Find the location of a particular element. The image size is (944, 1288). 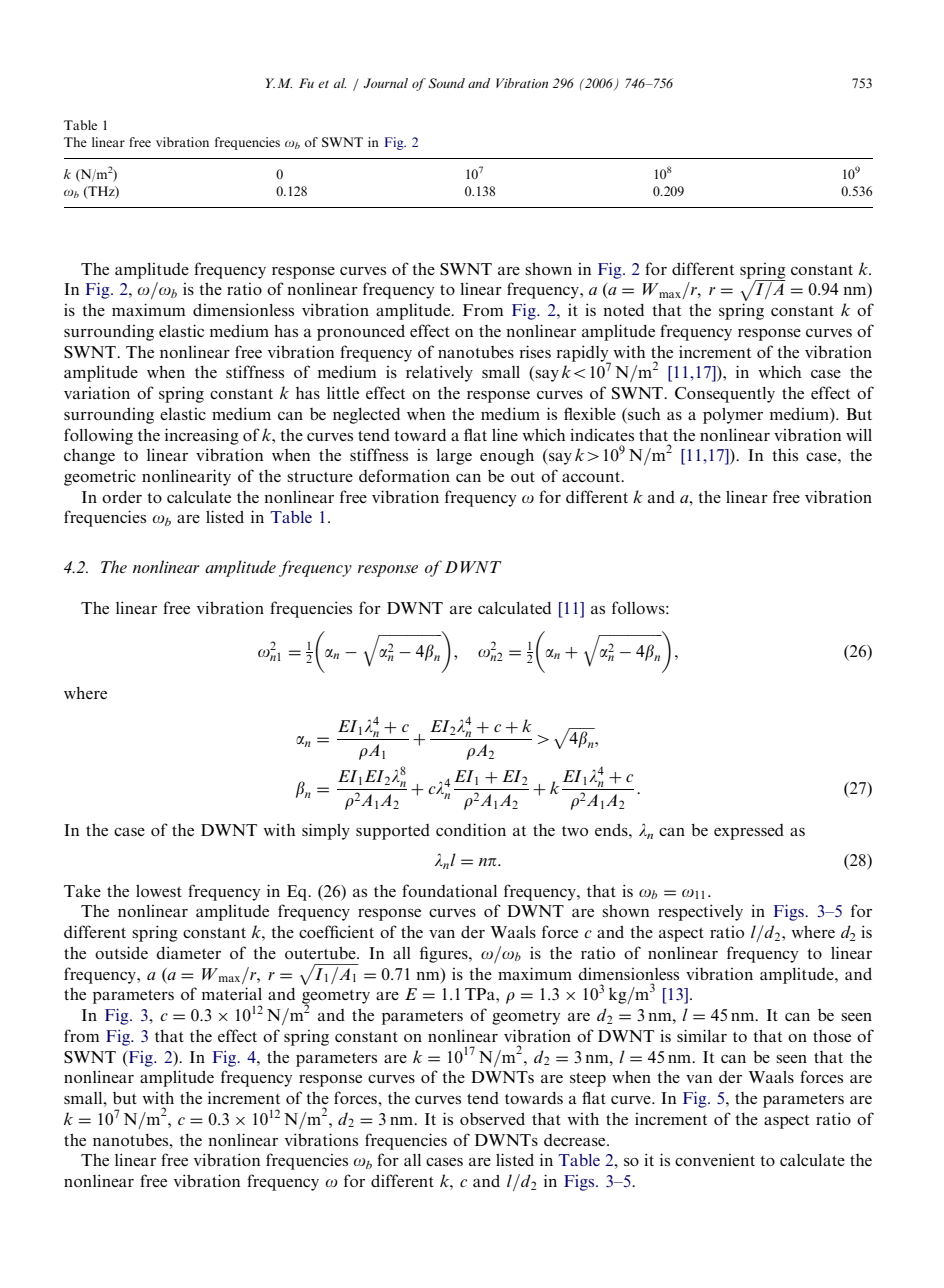

deformation is located at coordinates (404, 475).
